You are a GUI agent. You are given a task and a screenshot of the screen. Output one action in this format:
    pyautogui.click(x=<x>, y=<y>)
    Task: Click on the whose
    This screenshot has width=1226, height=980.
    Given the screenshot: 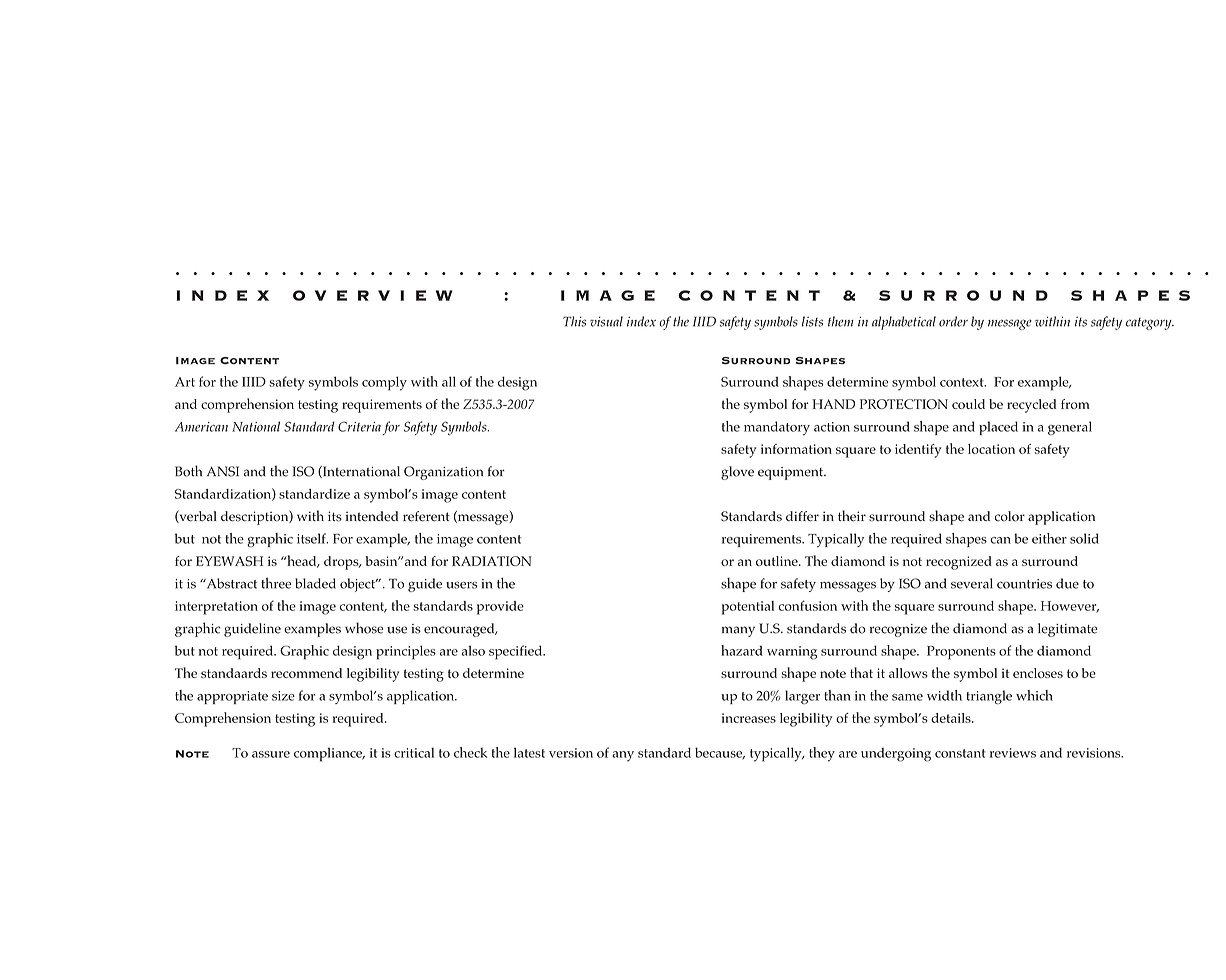 What is the action you would take?
    pyautogui.click(x=364, y=628)
